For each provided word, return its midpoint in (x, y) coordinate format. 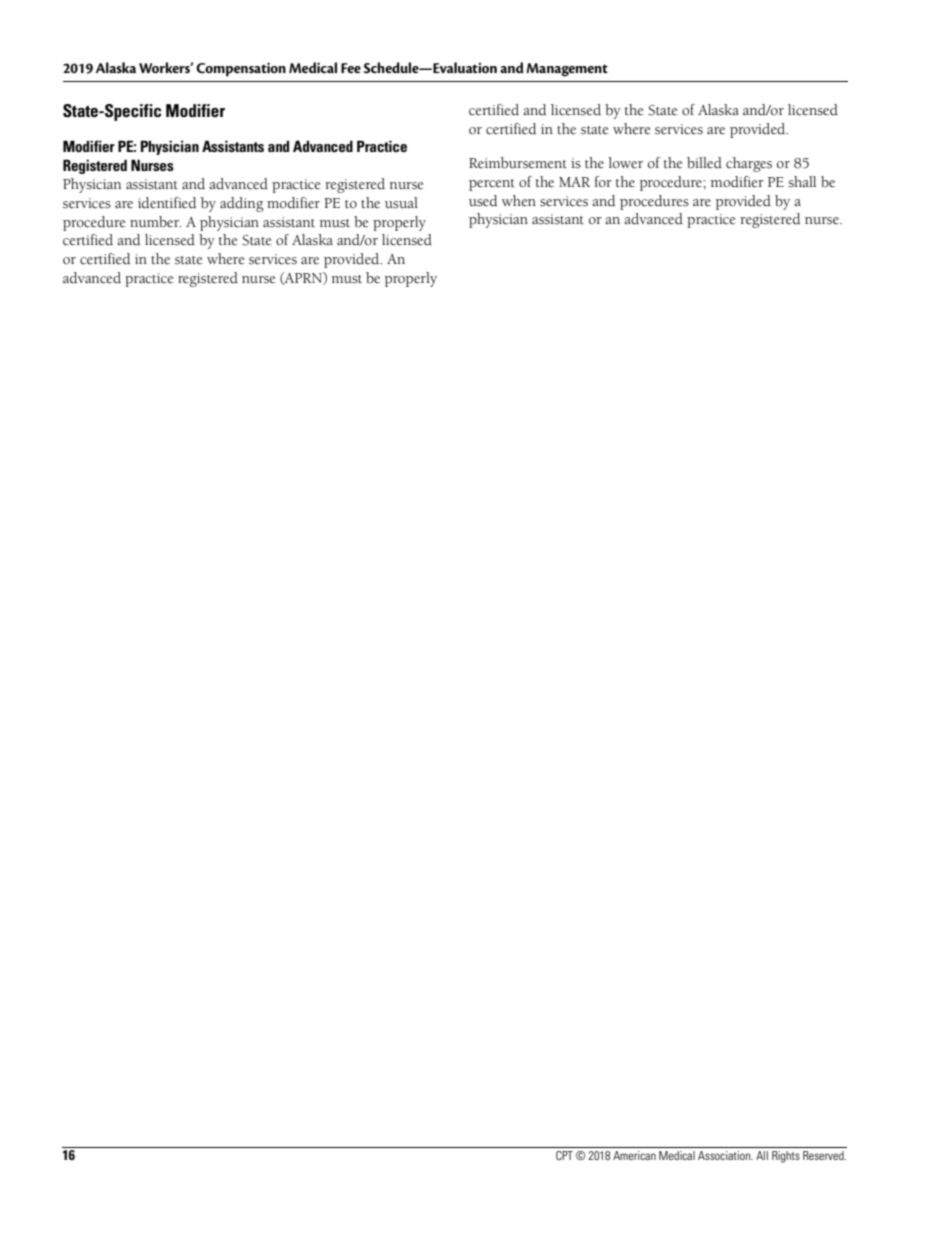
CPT (564, 1155)
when (519, 201)
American (634, 1155)
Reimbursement (518, 163)
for (603, 181)
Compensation (241, 70)
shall (802, 182)
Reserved (824, 1155)
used (483, 201)
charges (749, 164)
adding (242, 204)
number (155, 222)
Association (725, 1155)
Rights (786, 1157)
